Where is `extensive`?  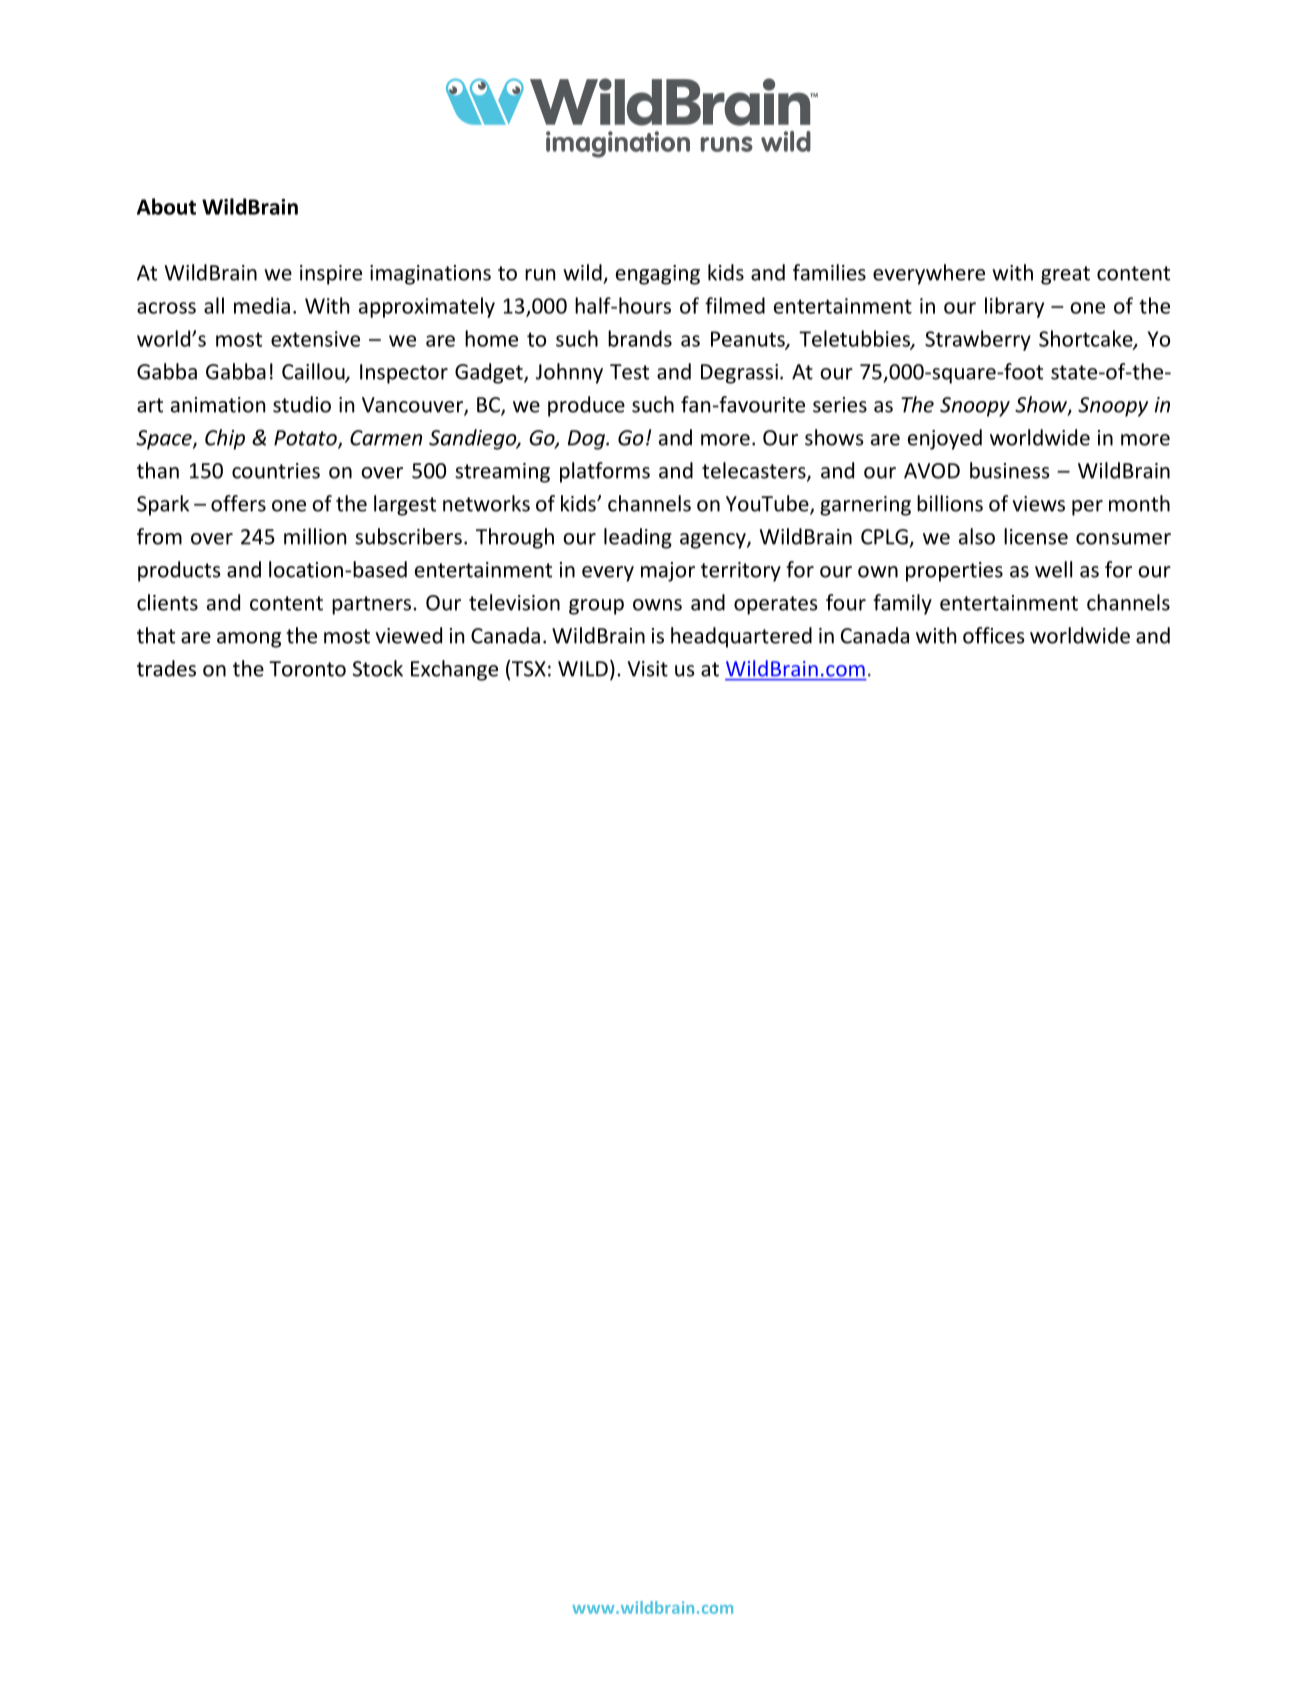
extensive is located at coordinates (315, 339).
